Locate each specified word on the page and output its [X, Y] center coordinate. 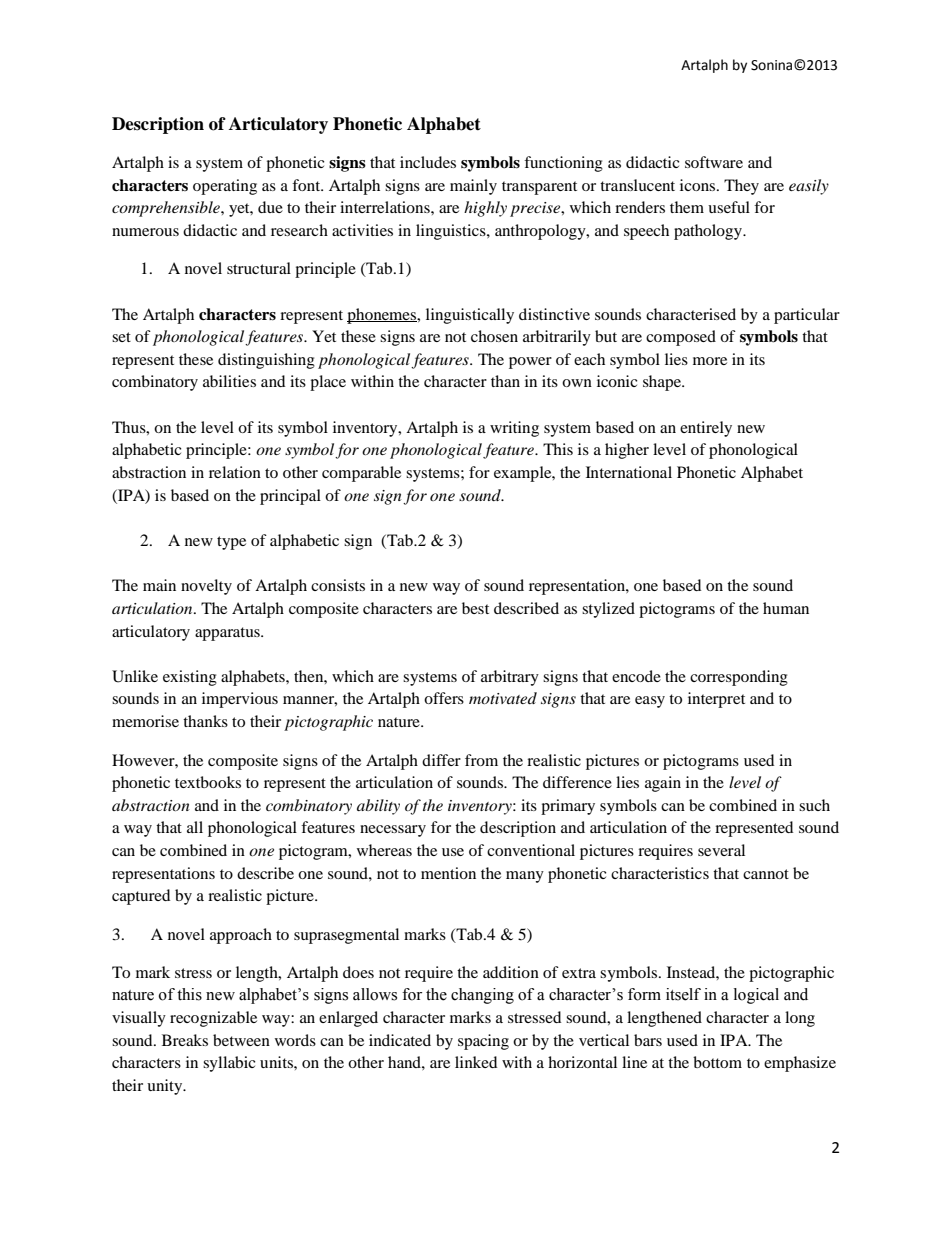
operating [225, 187]
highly [485, 209]
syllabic [229, 1064]
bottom [717, 1062]
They [741, 187]
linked [476, 1062]
